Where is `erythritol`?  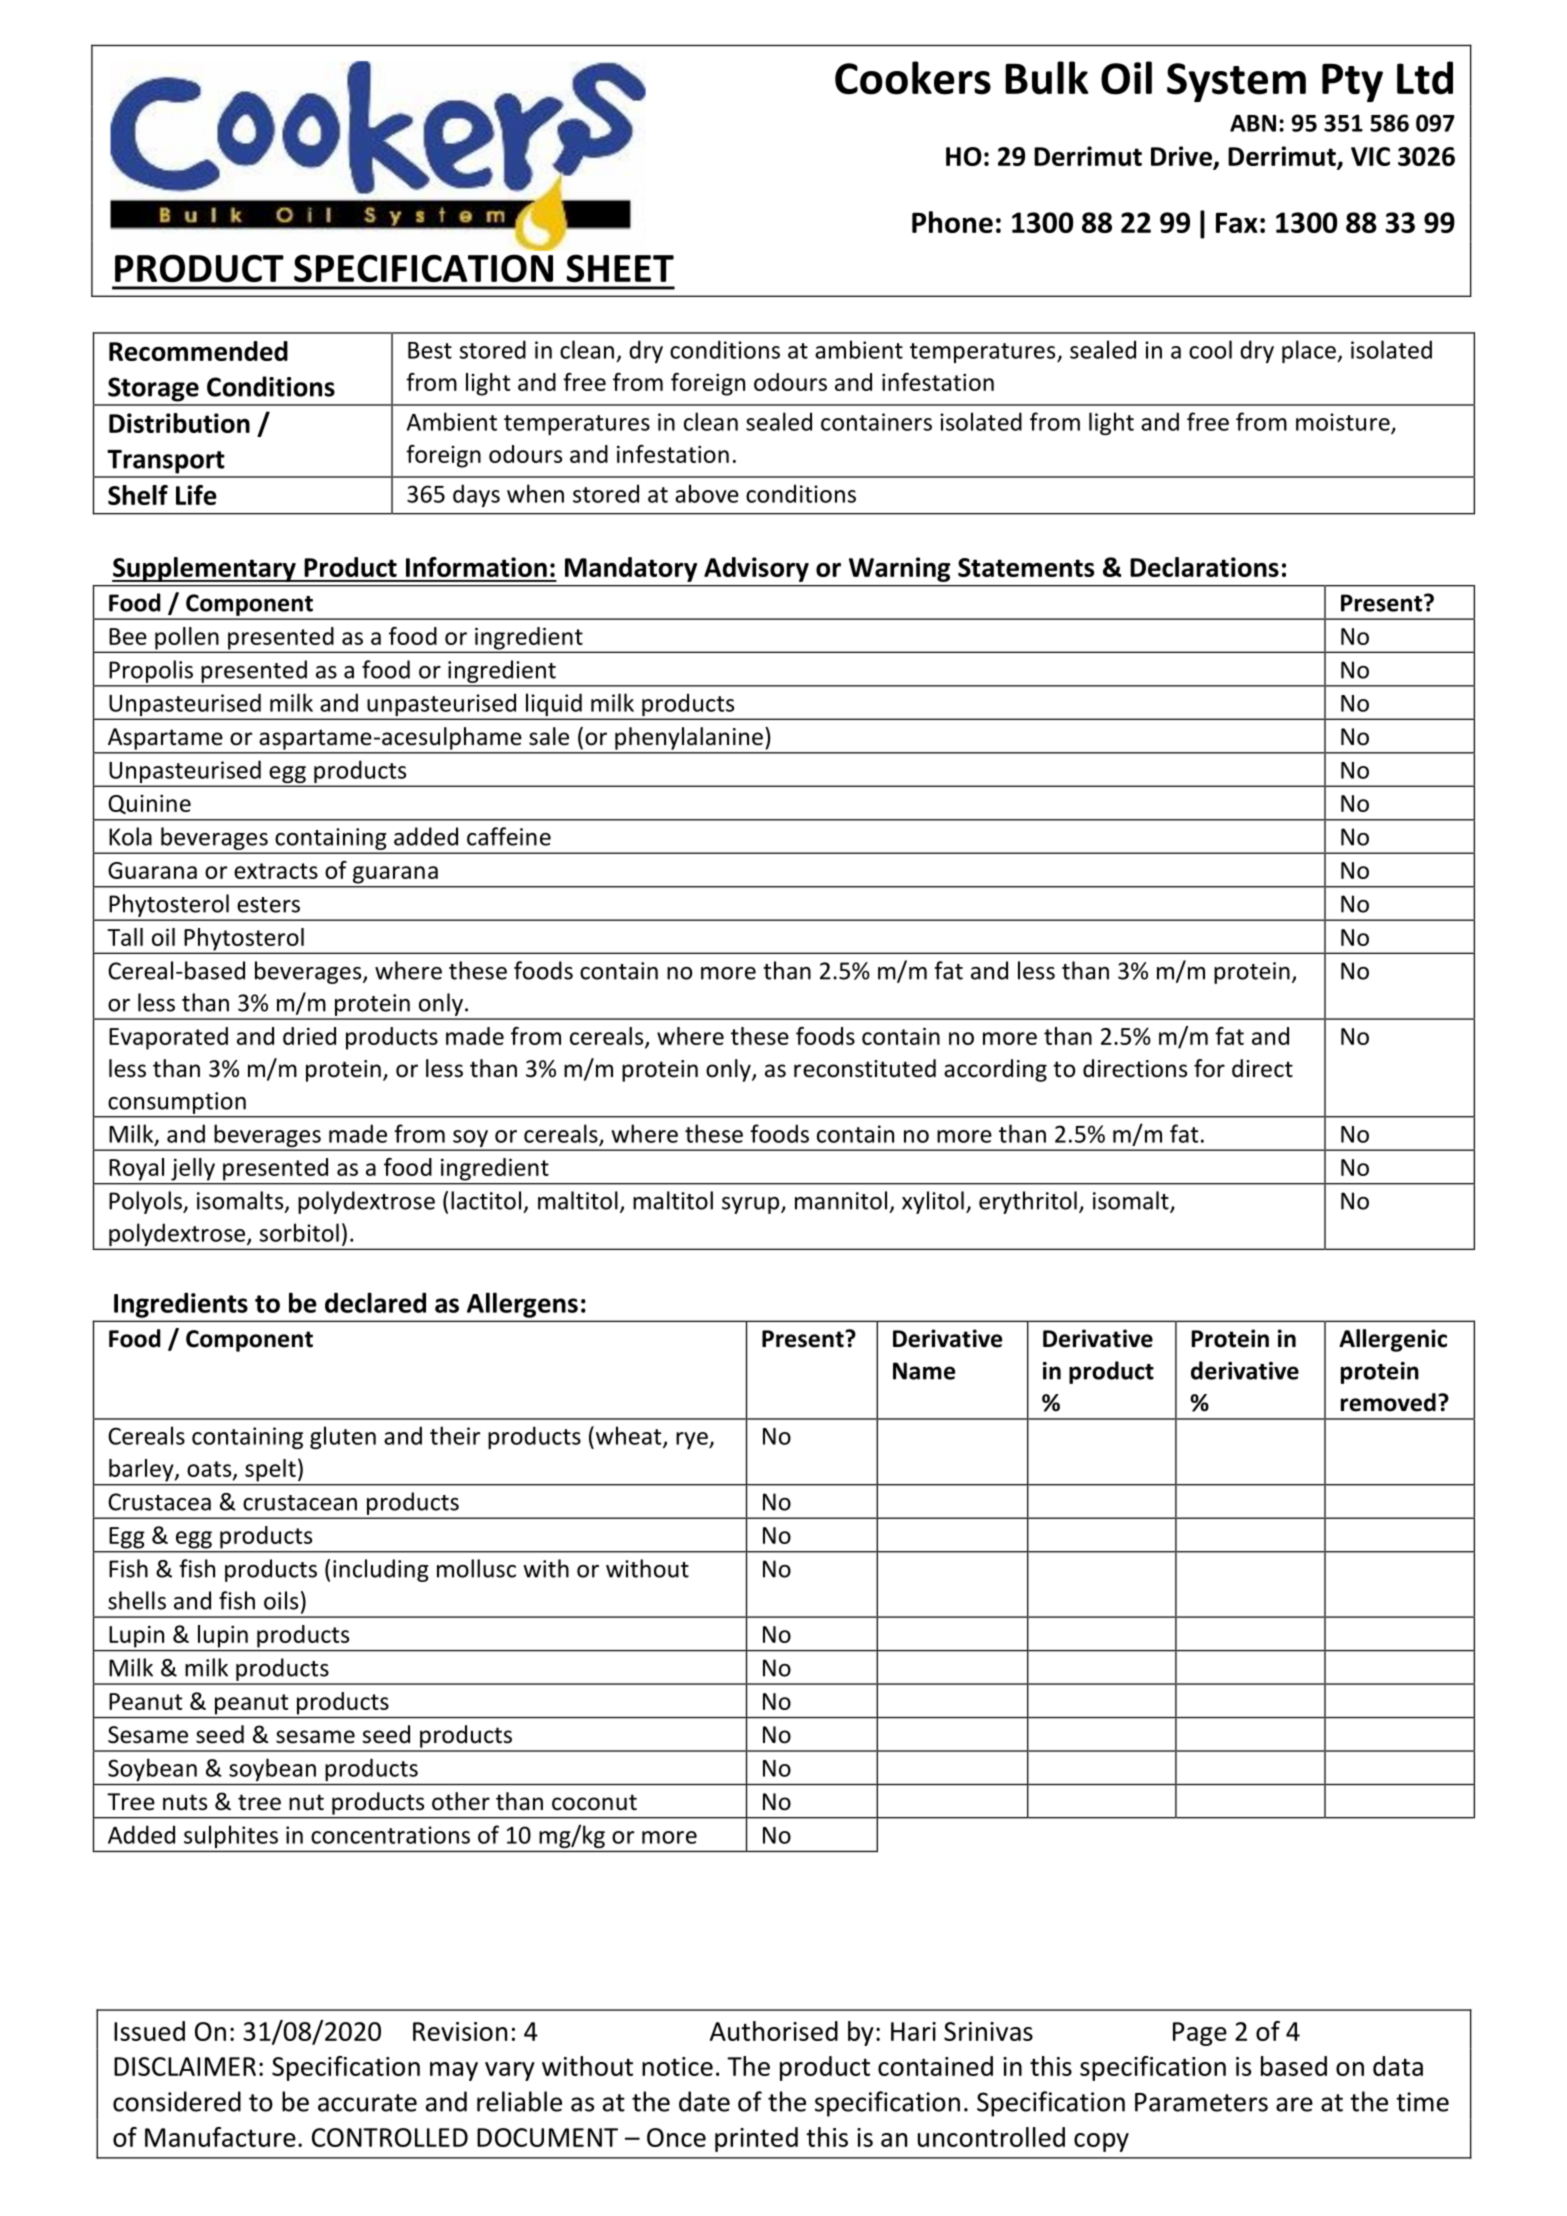
erythritol is located at coordinates (1028, 1202).
